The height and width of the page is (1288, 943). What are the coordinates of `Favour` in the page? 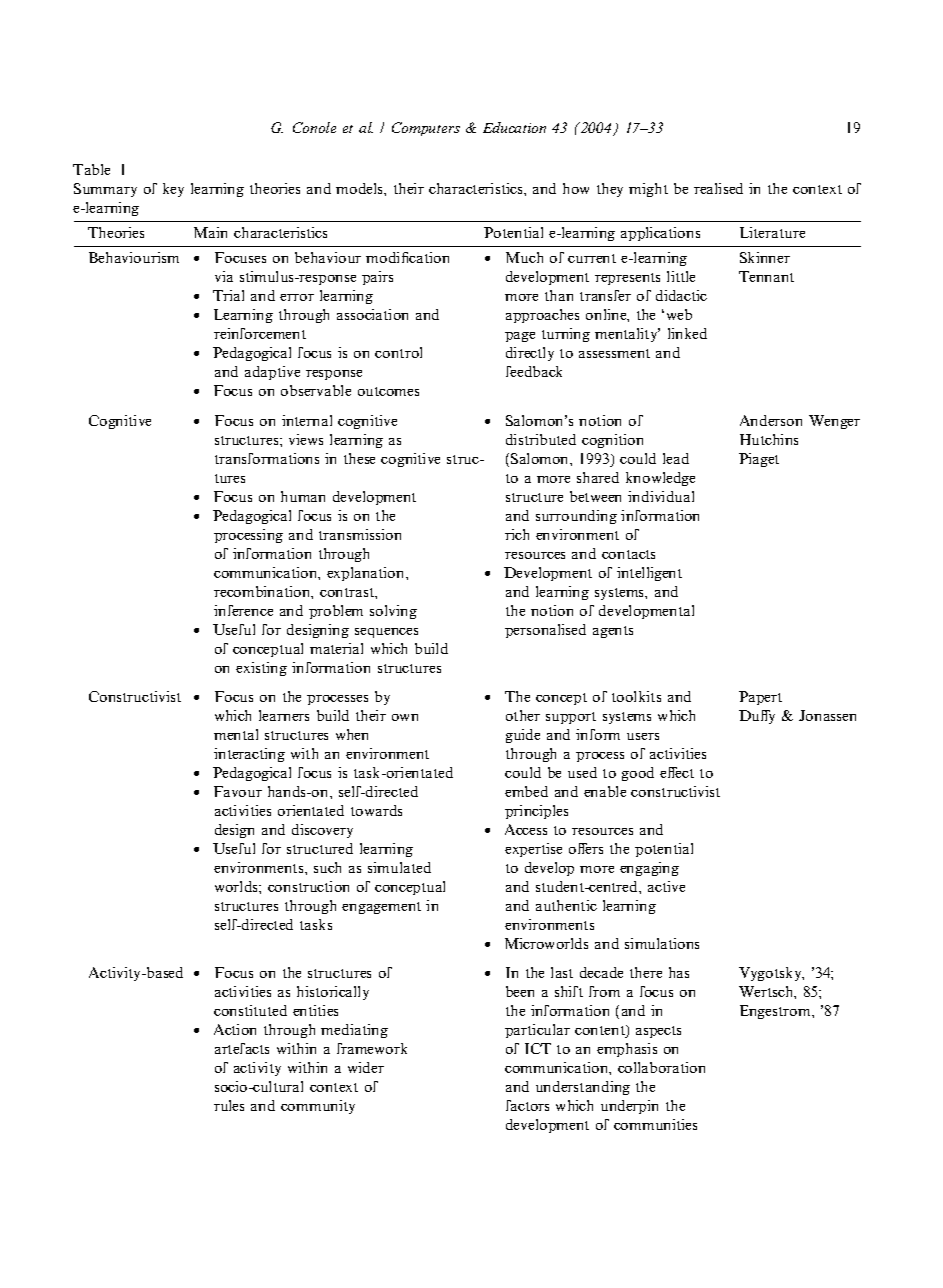 It's located at (238, 791).
